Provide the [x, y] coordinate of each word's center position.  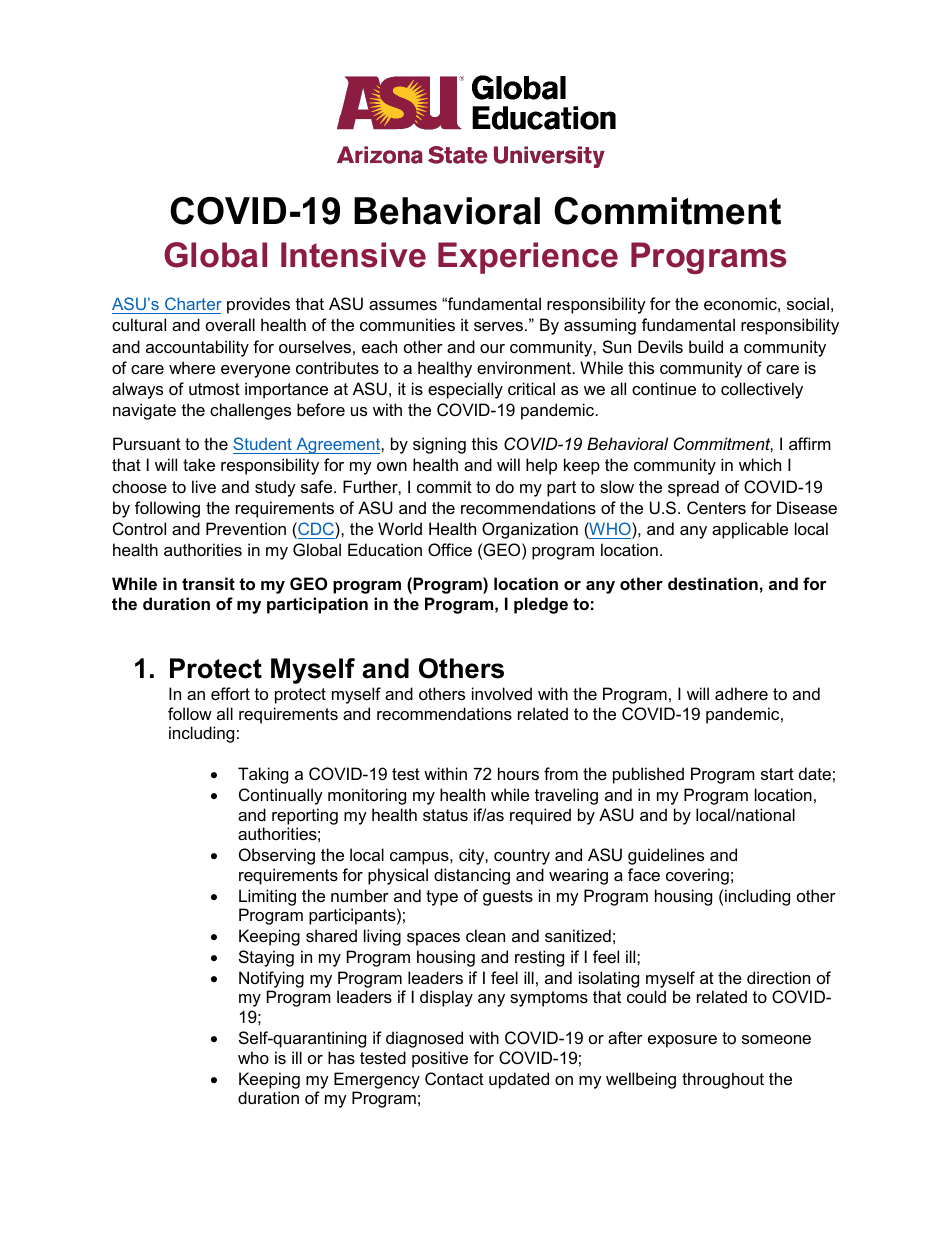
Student [262, 443]
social [808, 303]
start [777, 774]
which [760, 464]
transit [208, 583]
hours [518, 773]
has [341, 1057]
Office [450, 549]
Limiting [267, 897]
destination [713, 583]
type [442, 898]
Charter [193, 303]
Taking [263, 775]
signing [439, 445]
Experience [528, 258]
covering [697, 876]
